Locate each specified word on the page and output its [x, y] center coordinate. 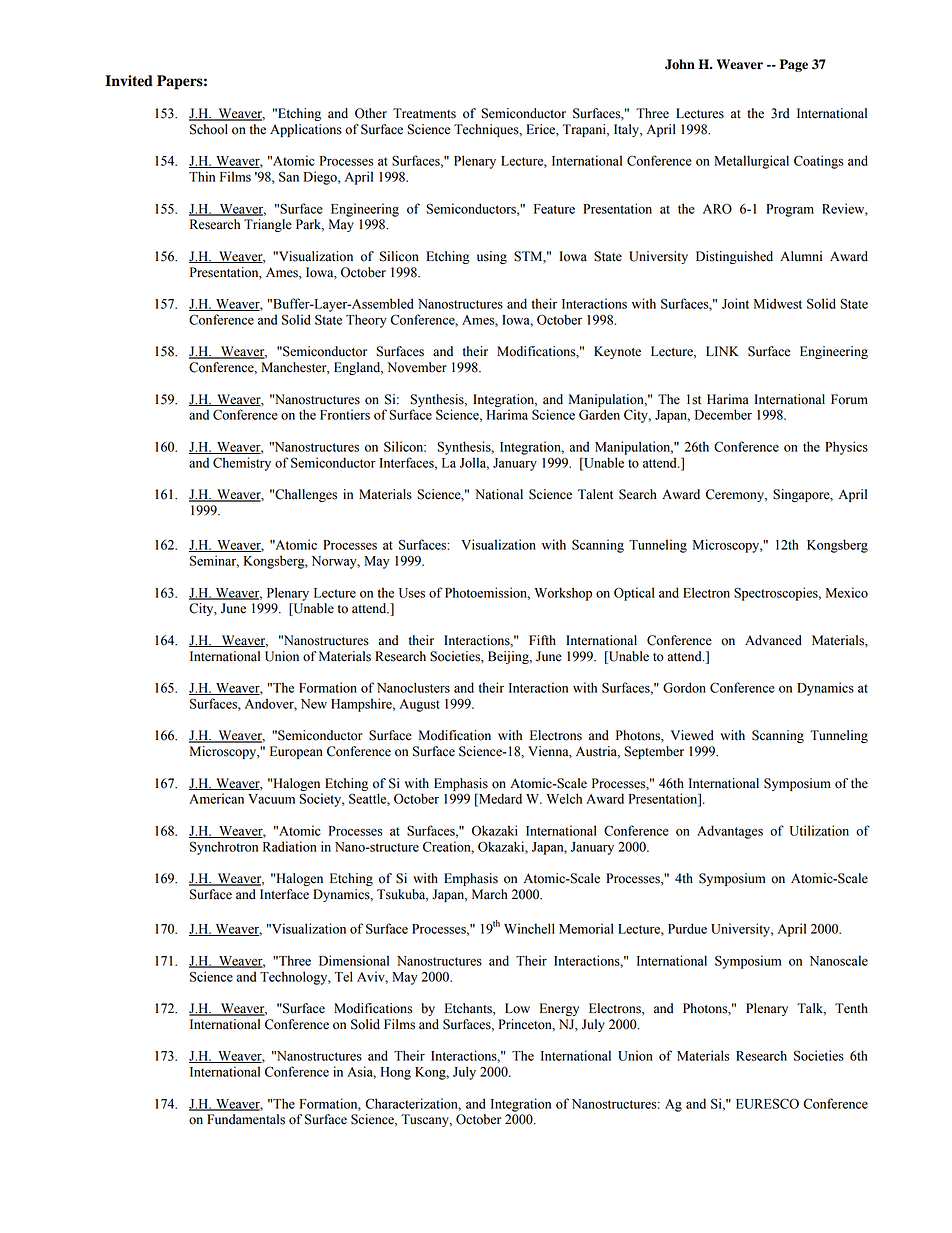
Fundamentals [246, 1119]
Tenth [851, 1008]
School [209, 129]
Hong [396, 1073]
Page [794, 65]
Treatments [424, 113]
